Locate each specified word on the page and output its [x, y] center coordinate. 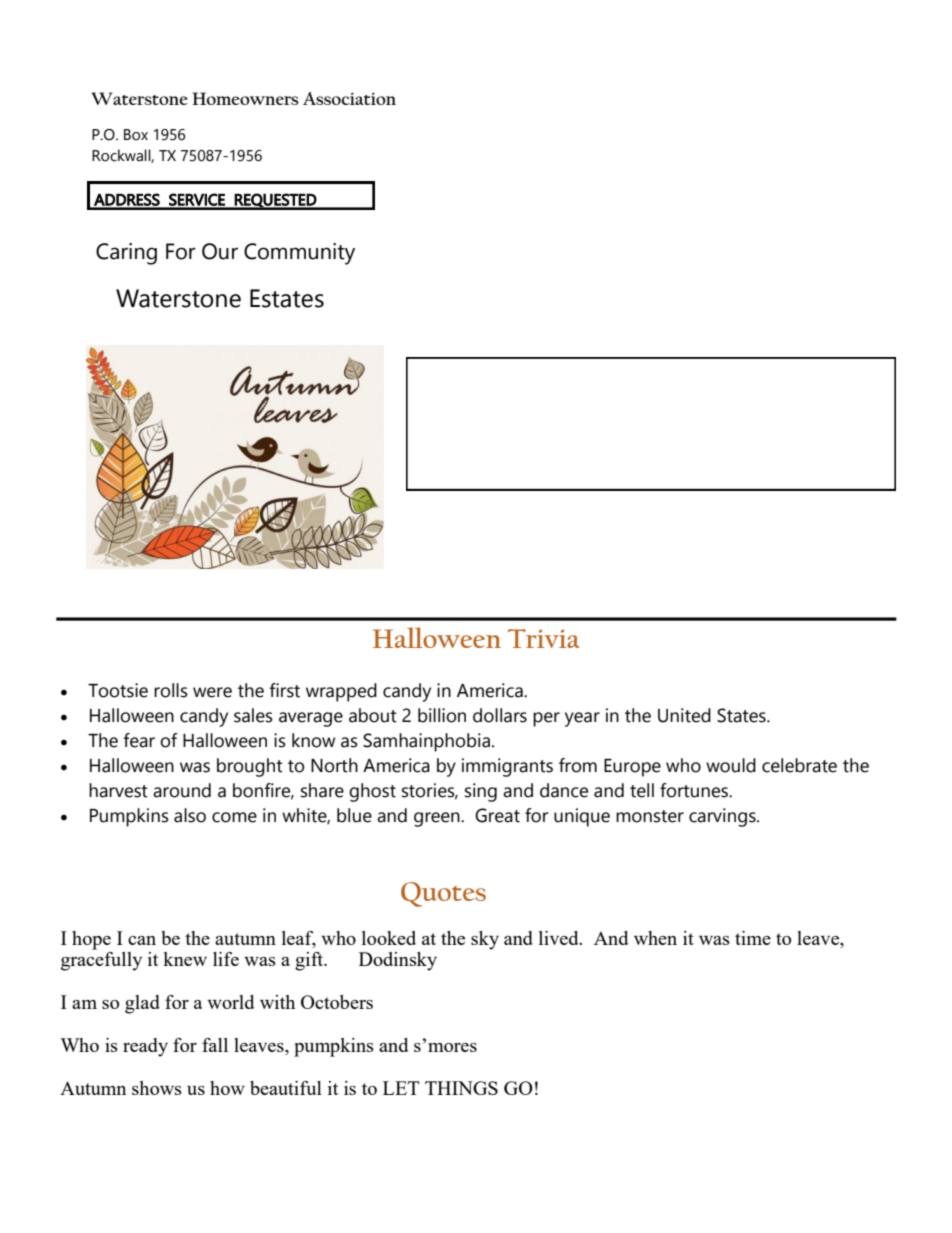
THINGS [461, 1088]
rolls [171, 690]
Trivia [543, 638]
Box [136, 135]
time [753, 938]
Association [349, 98]
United [684, 715]
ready [145, 1047]
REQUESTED [275, 201]
